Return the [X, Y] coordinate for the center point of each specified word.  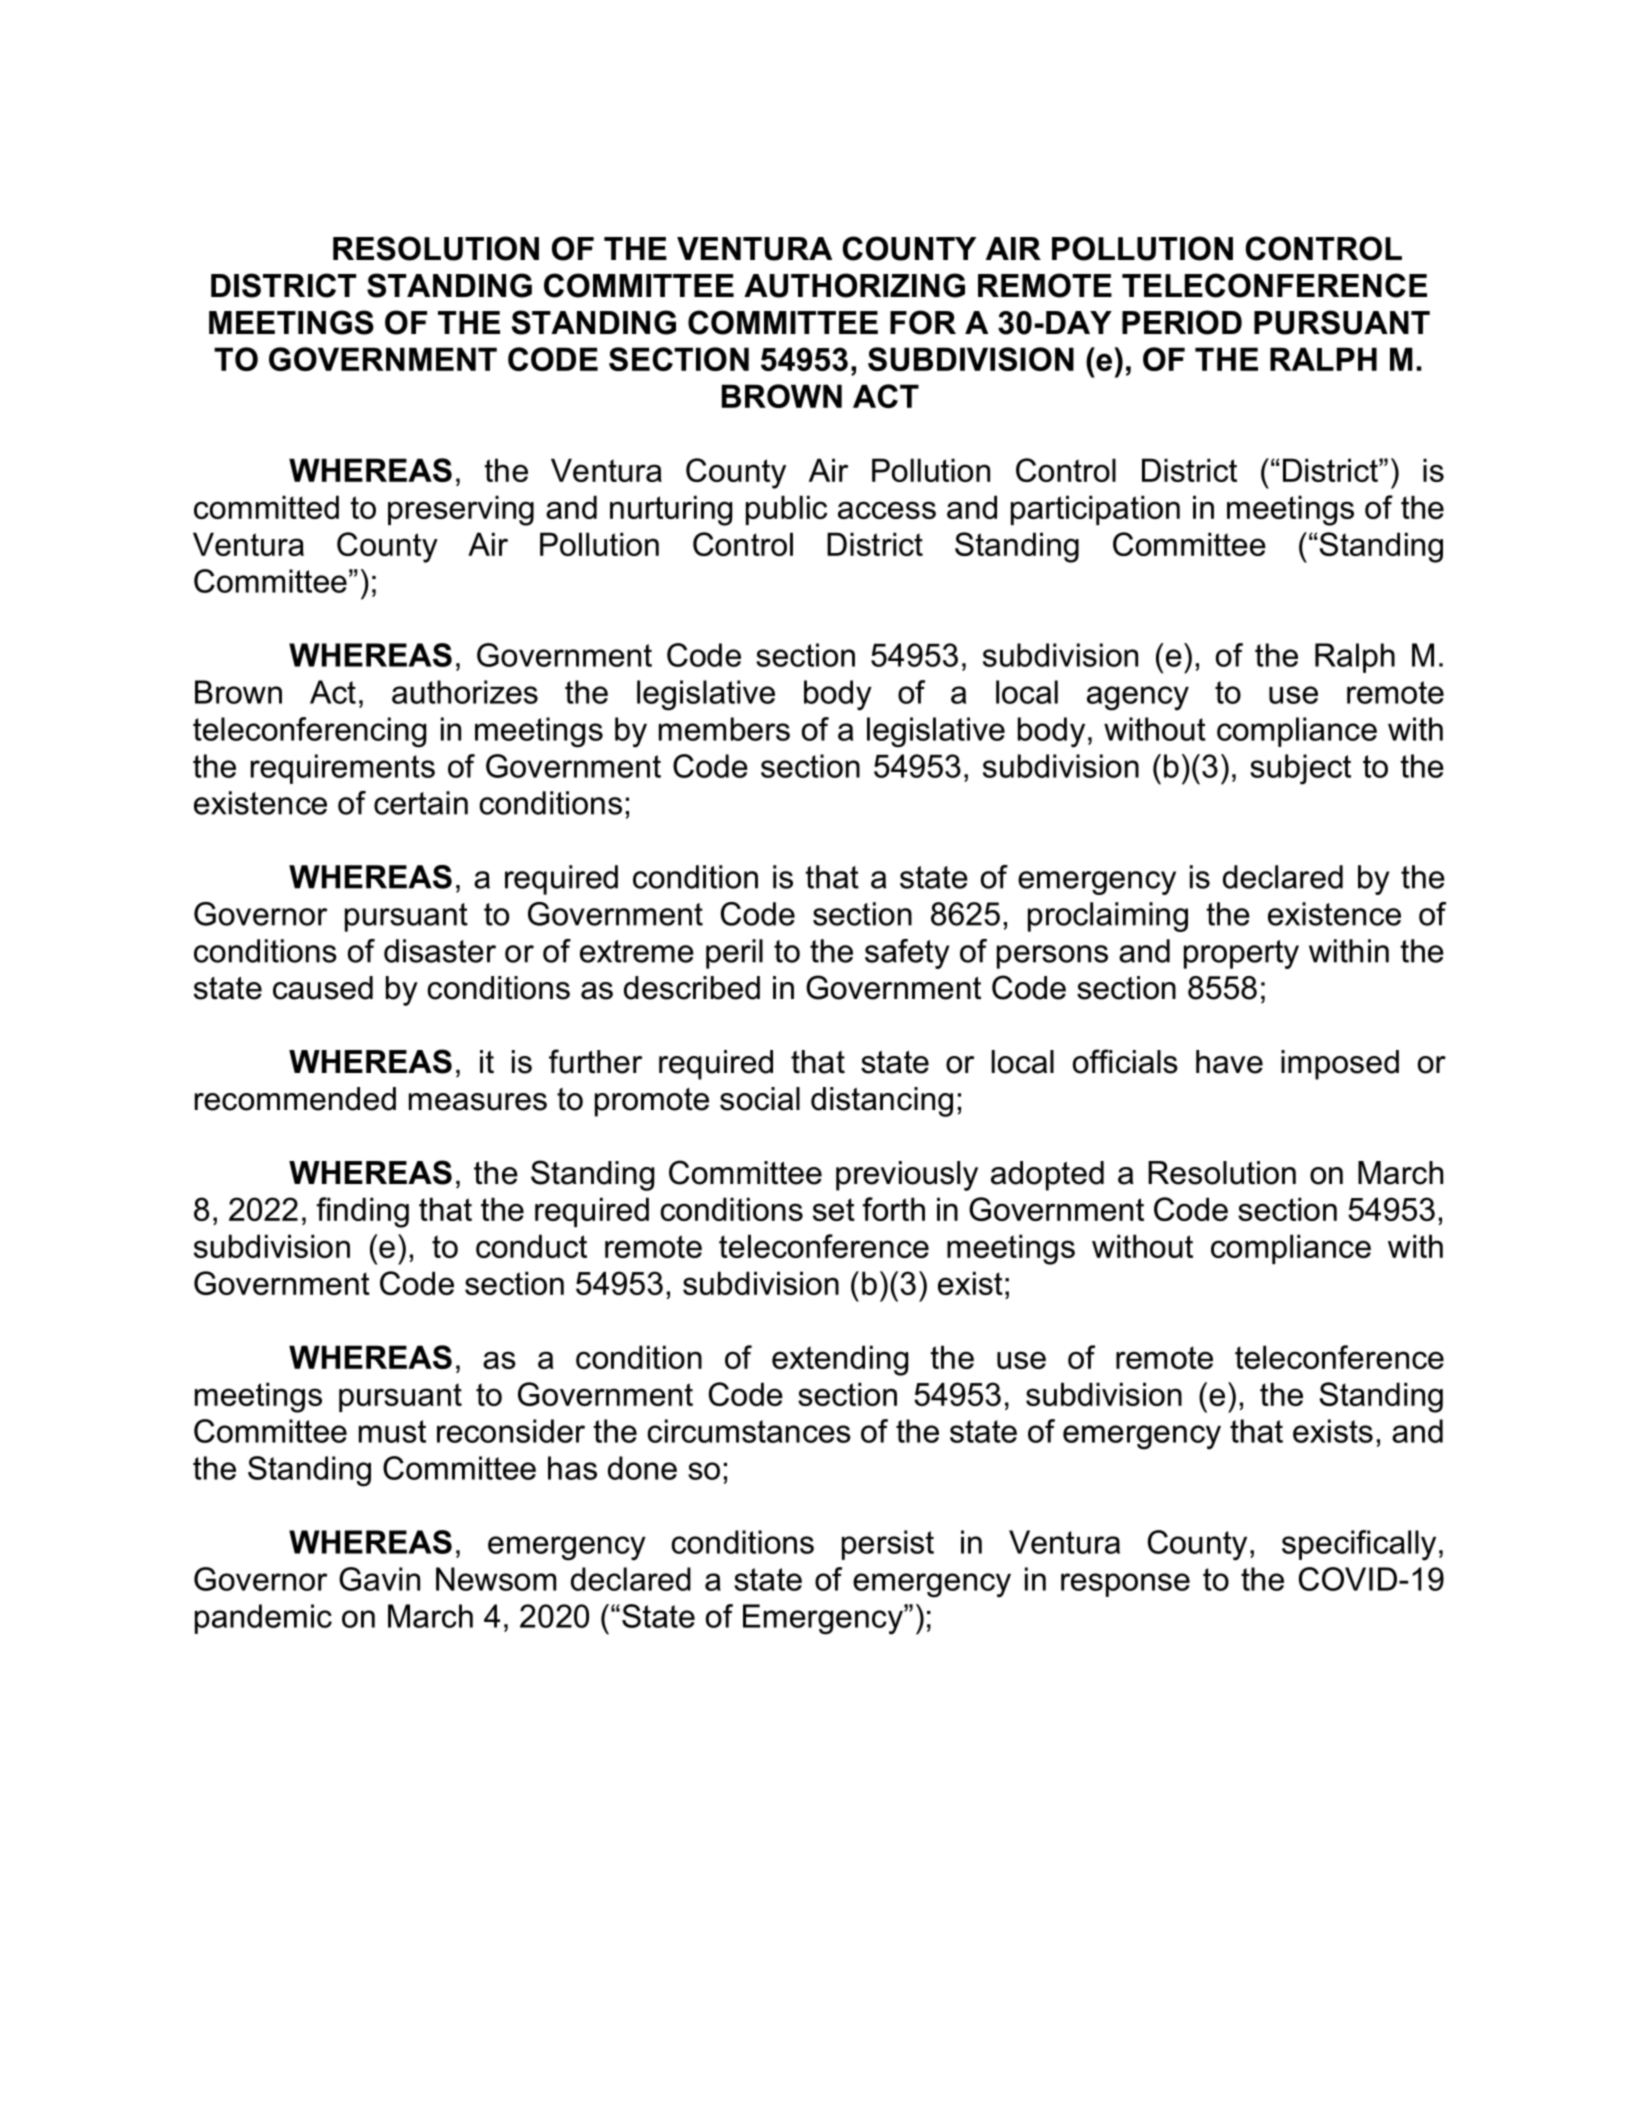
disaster [440, 951]
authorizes [465, 692]
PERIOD [1182, 322]
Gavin [379, 1579]
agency [1138, 698]
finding [362, 1212]
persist [888, 1545]
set [834, 1209]
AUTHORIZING [854, 285]
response [1125, 1585]
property [1241, 954]
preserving [461, 510]
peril [734, 954]
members [724, 729]
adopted [1047, 1176]
